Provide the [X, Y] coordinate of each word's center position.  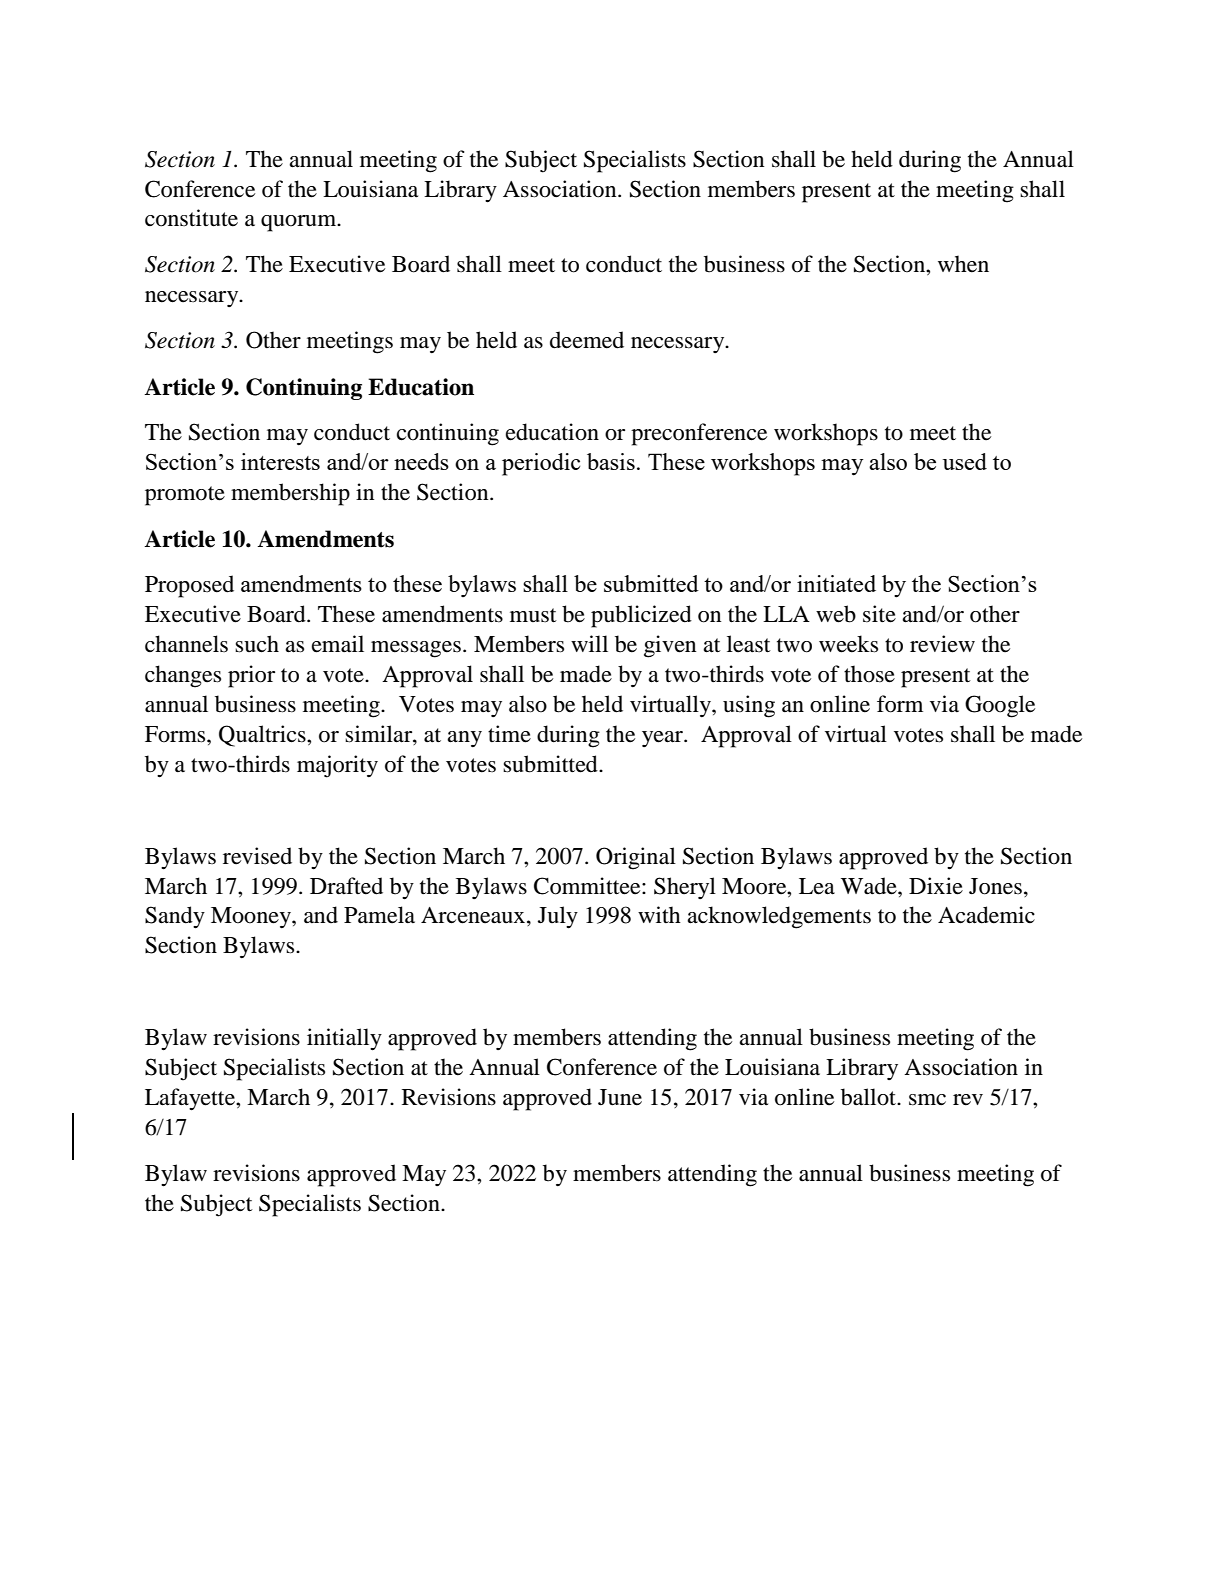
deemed [587, 340]
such [257, 644]
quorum [300, 223]
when [963, 264]
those [869, 674]
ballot [869, 1097]
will [589, 643]
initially [344, 1039]
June [620, 1097]
